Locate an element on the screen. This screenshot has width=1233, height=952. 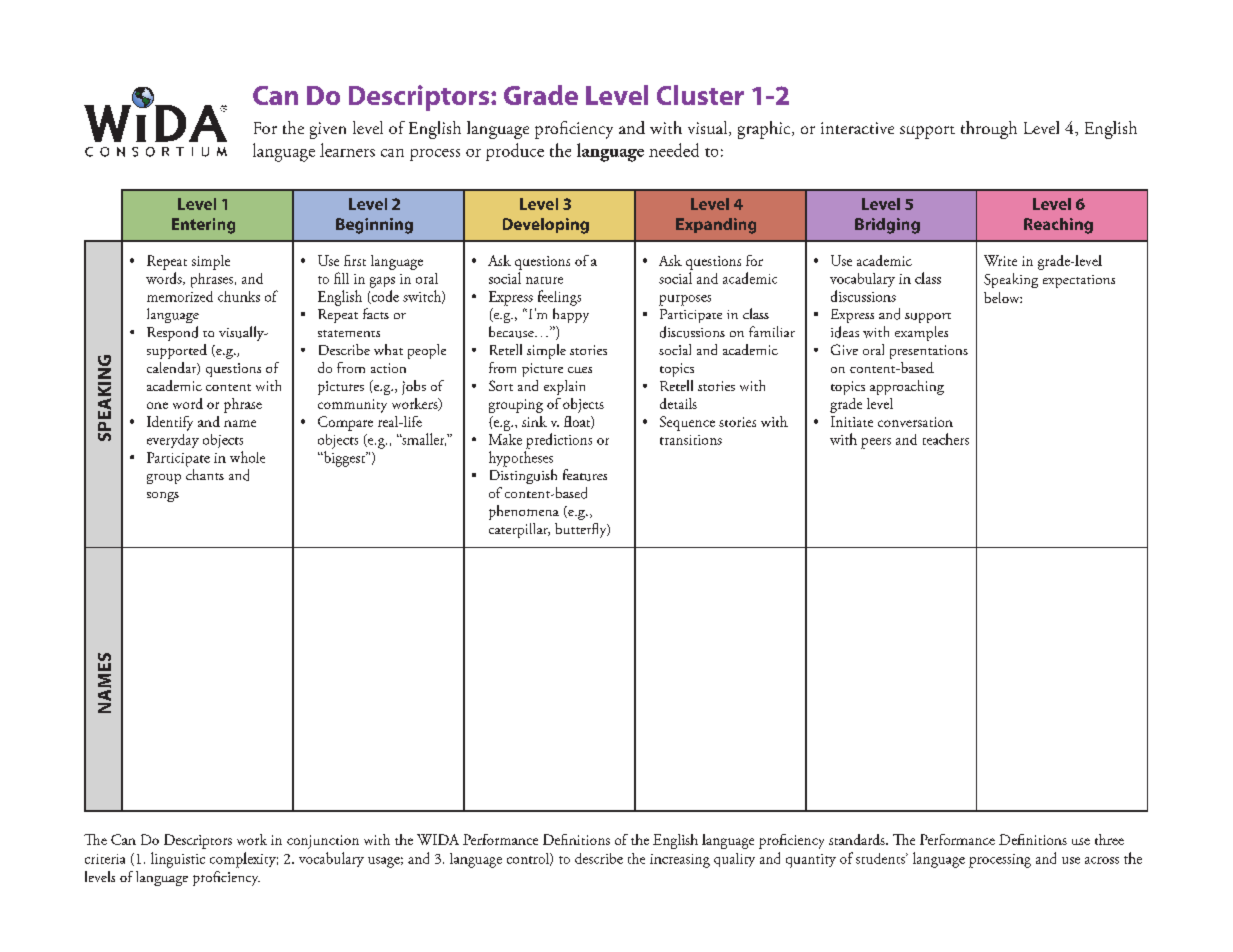
linguistic is located at coordinates (178, 860).
